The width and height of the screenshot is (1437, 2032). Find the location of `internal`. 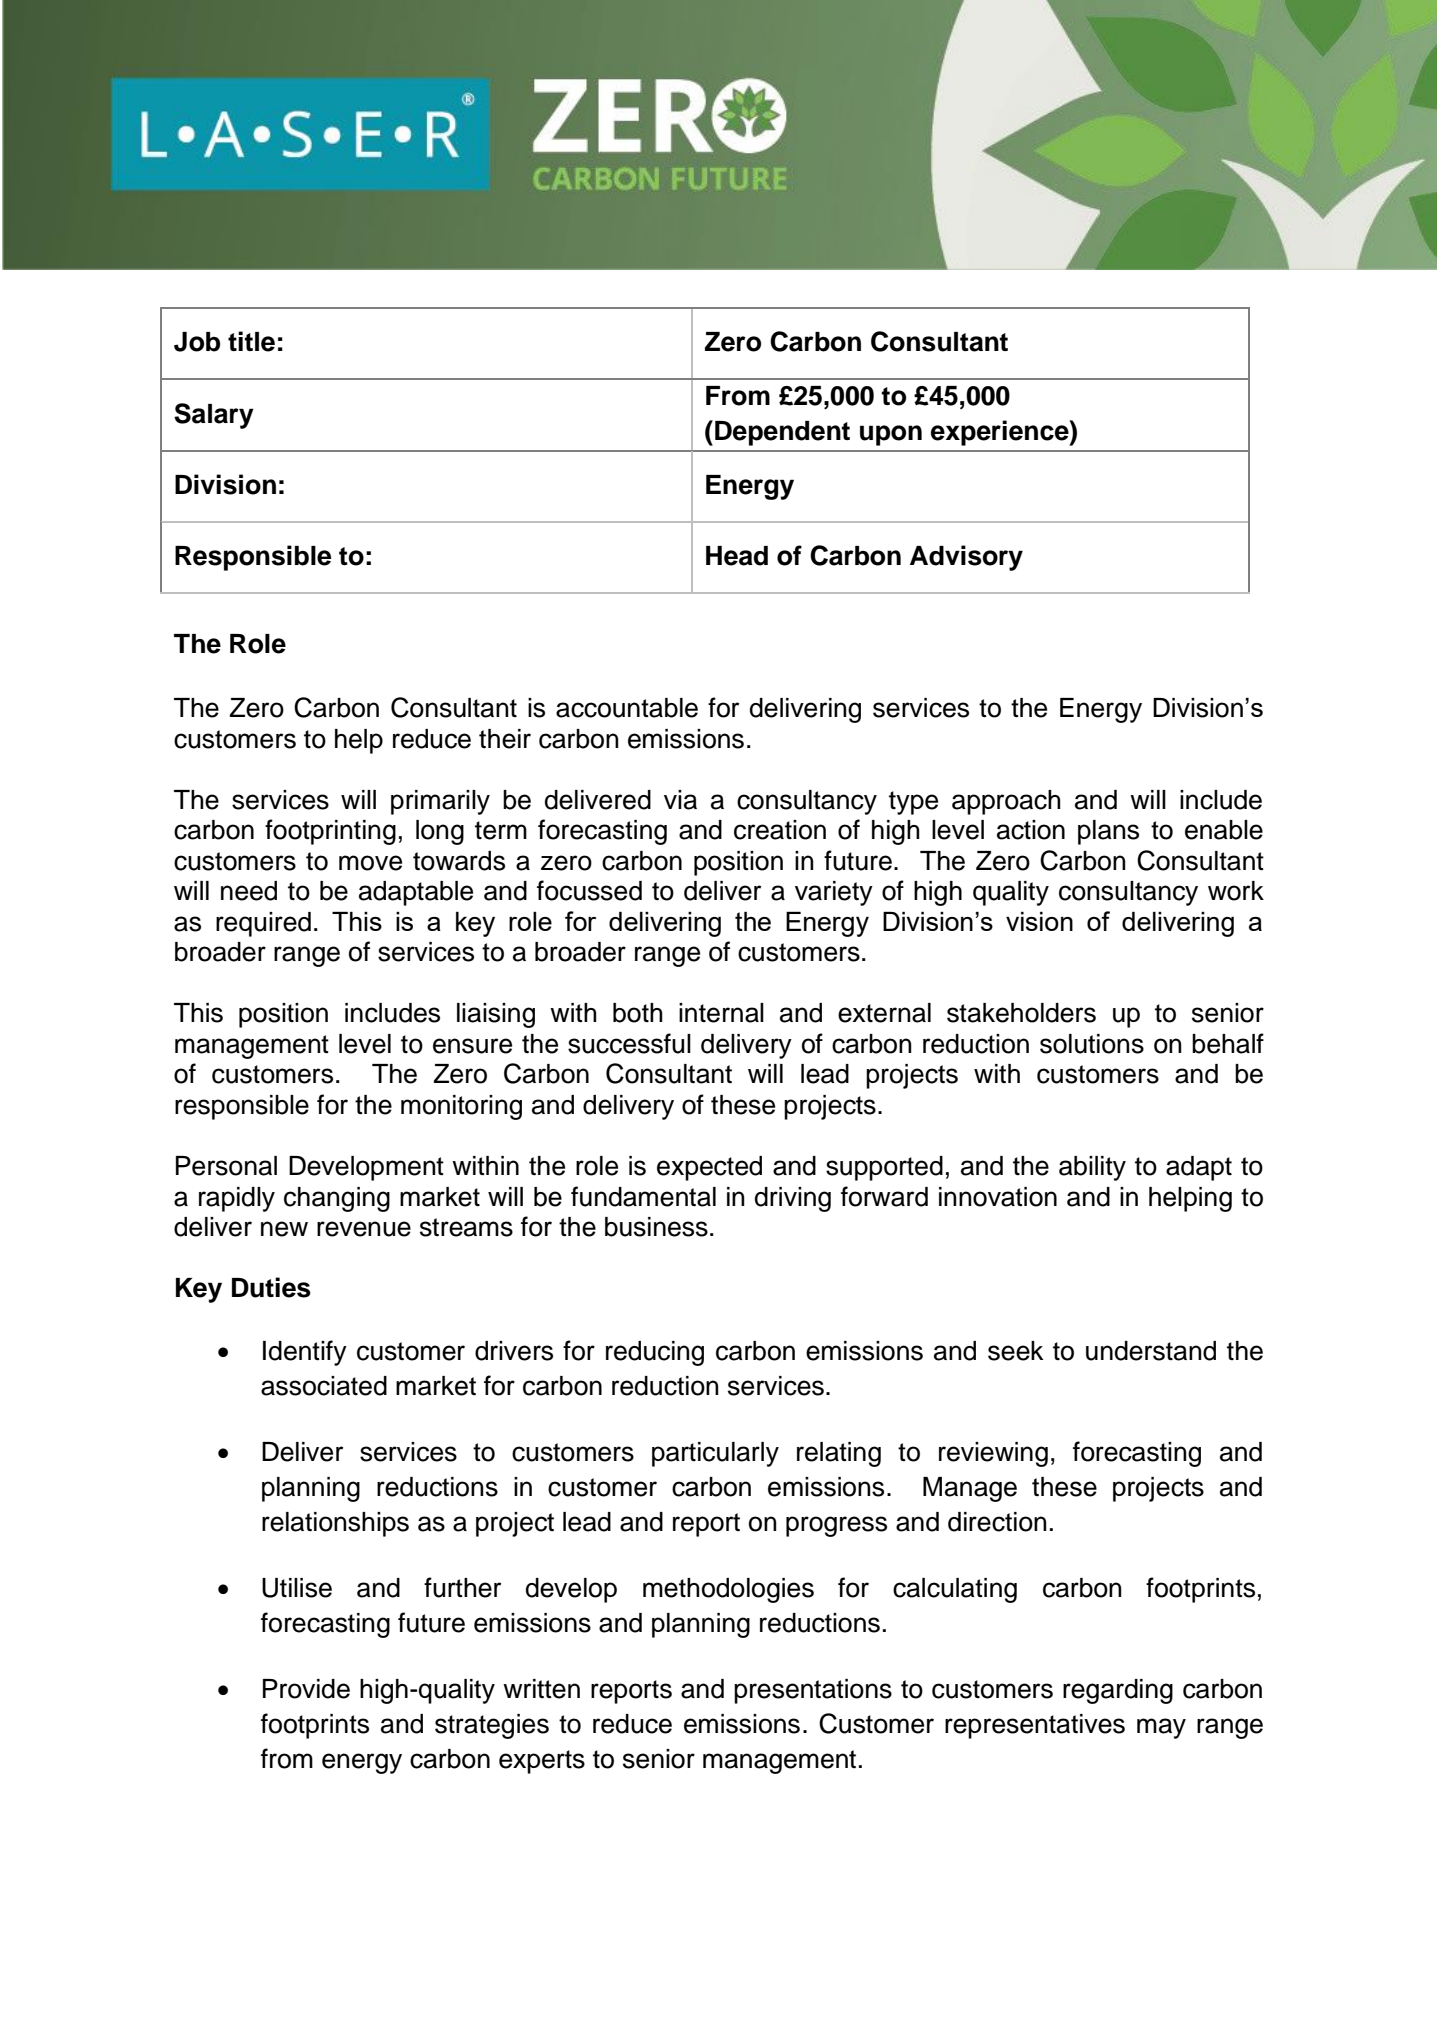

internal is located at coordinates (721, 1013).
